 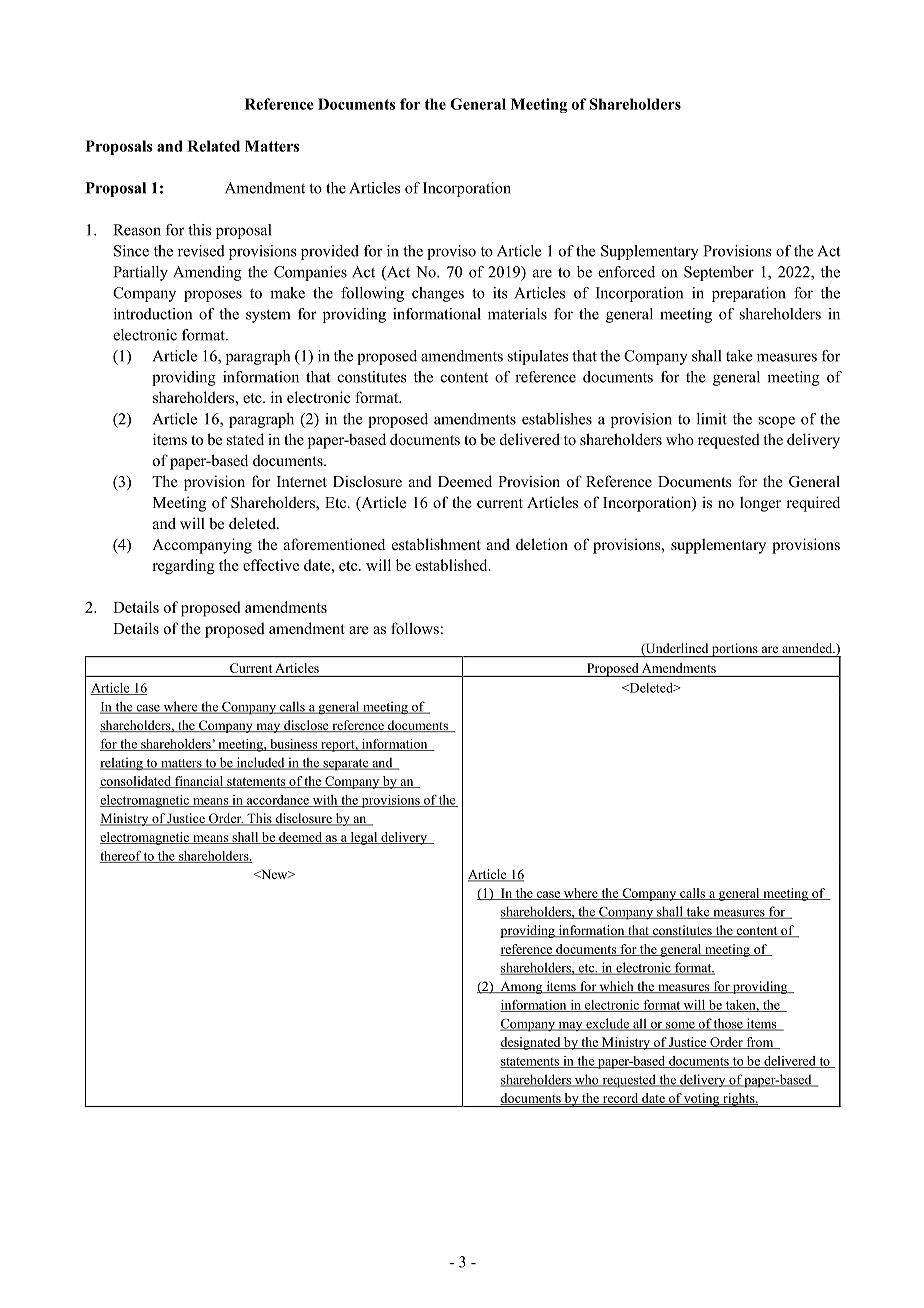 I want to click on September, so click(x=719, y=273).
